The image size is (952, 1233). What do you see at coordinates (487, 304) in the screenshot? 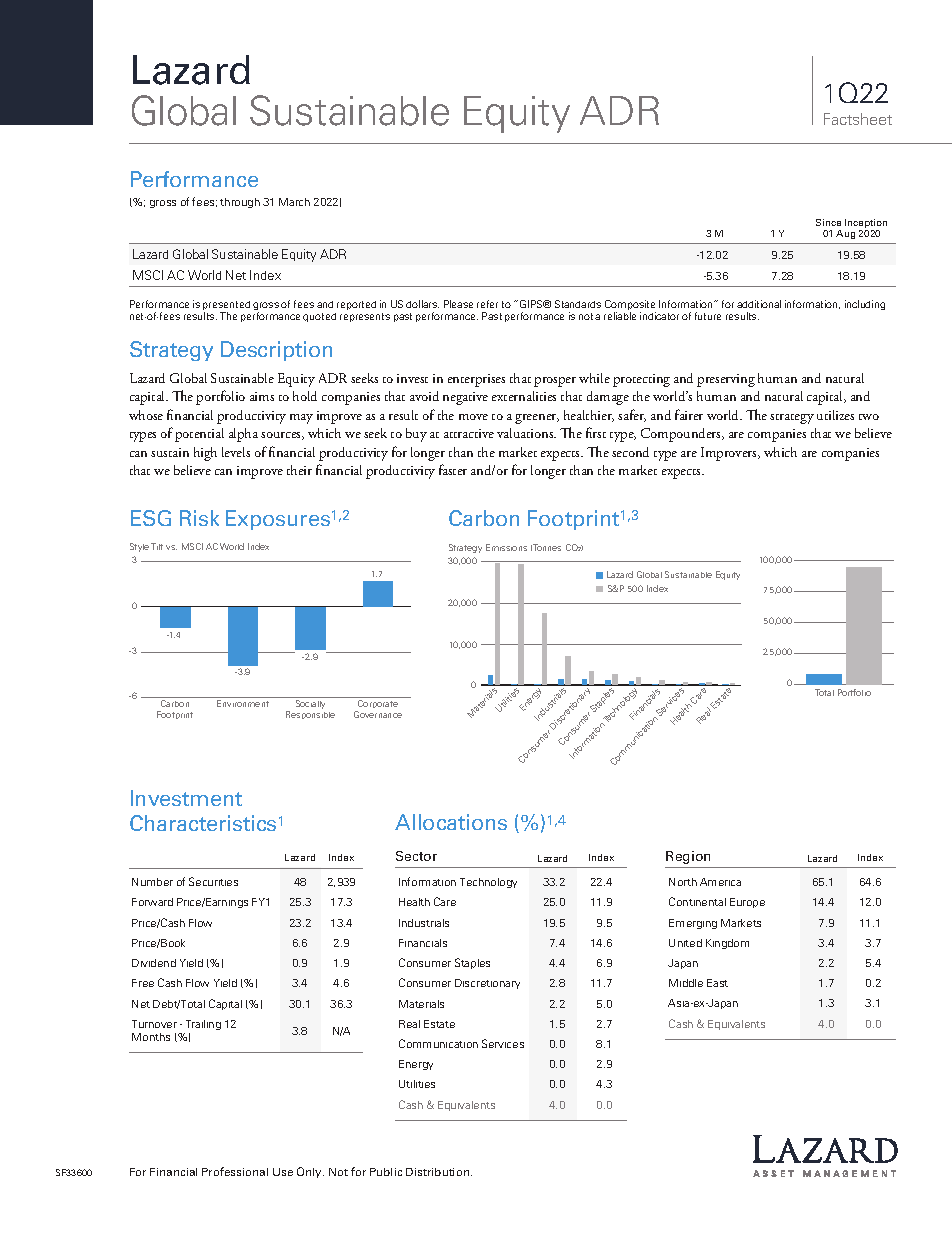
I see `refer` at bounding box center [487, 304].
